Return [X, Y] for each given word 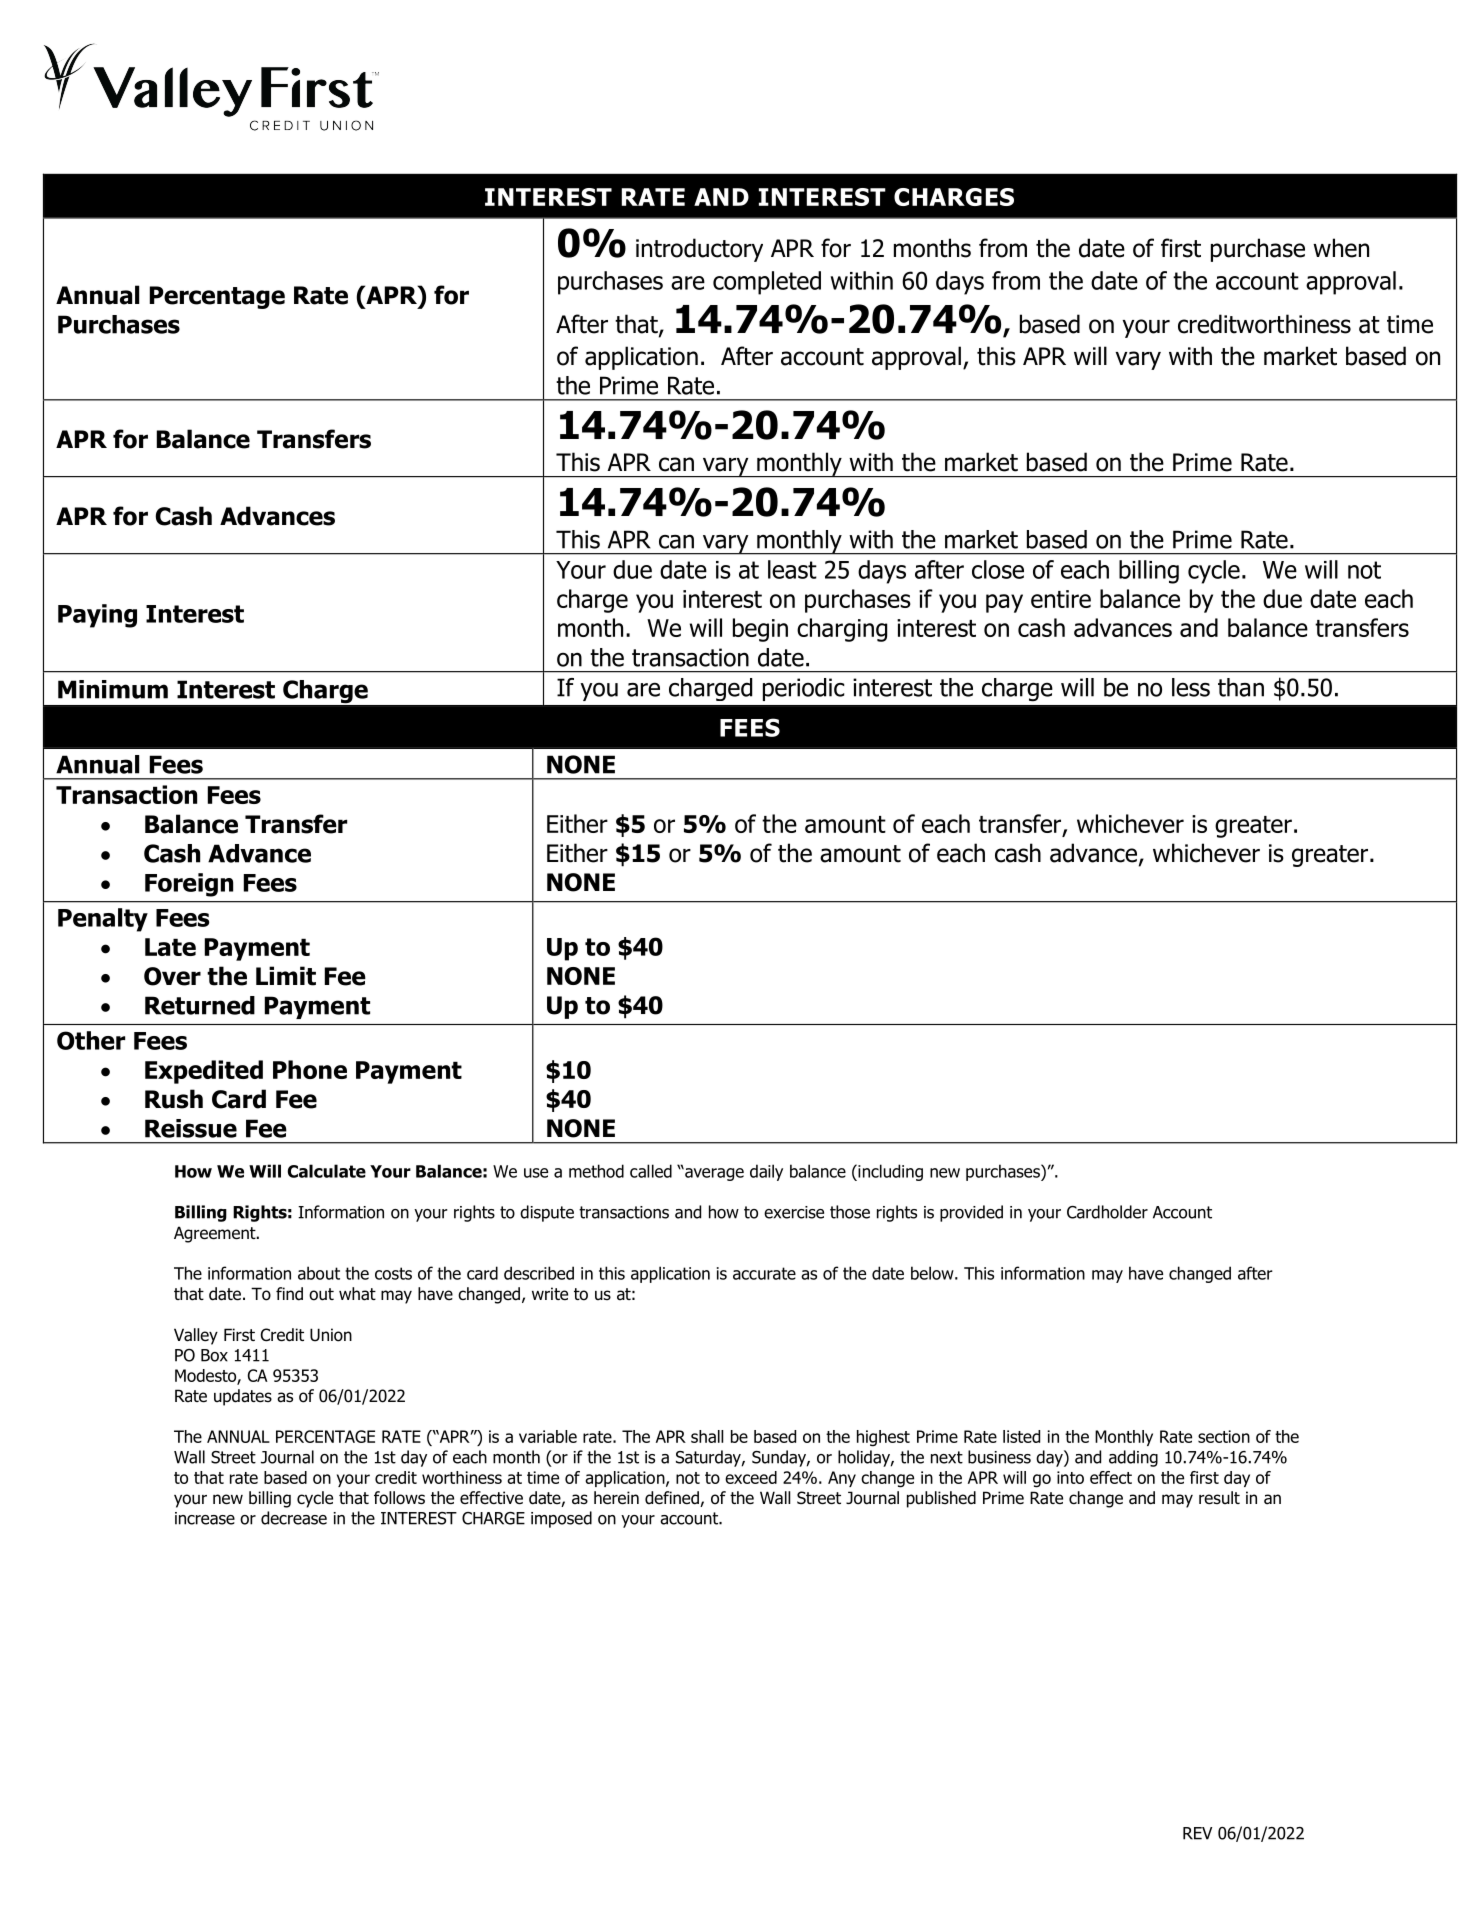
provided [971, 1213]
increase [205, 1518]
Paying [97, 616]
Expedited [204, 1072]
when [1341, 248]
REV [1197, 1833]
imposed [561, 1519]
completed [767, 283]
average [713, 1174]
